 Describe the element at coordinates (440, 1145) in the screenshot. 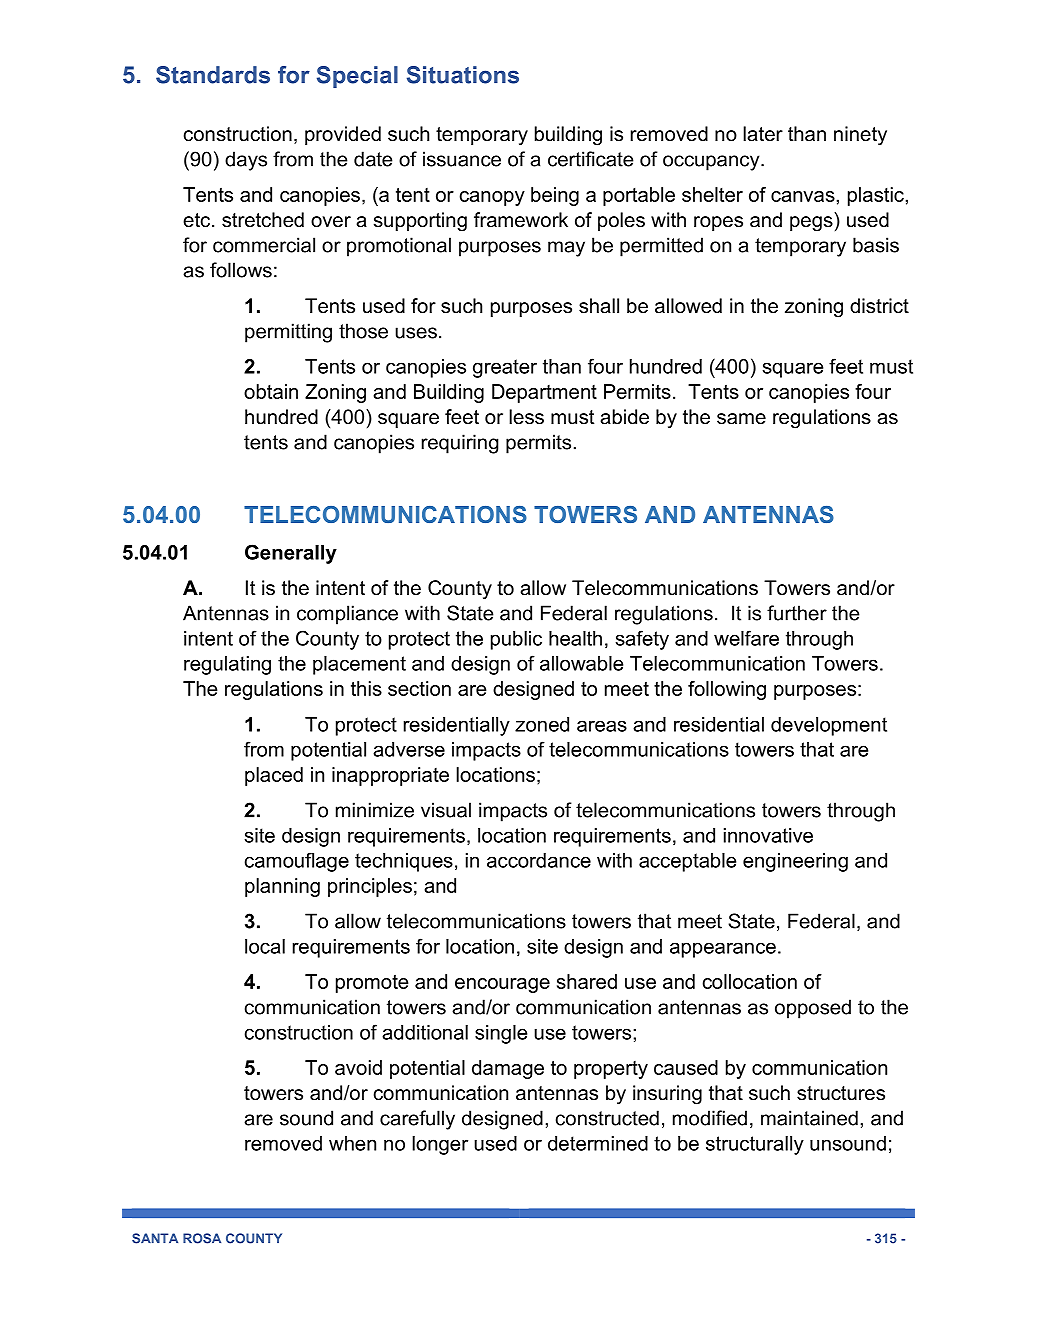

I see `longer` at that location.
